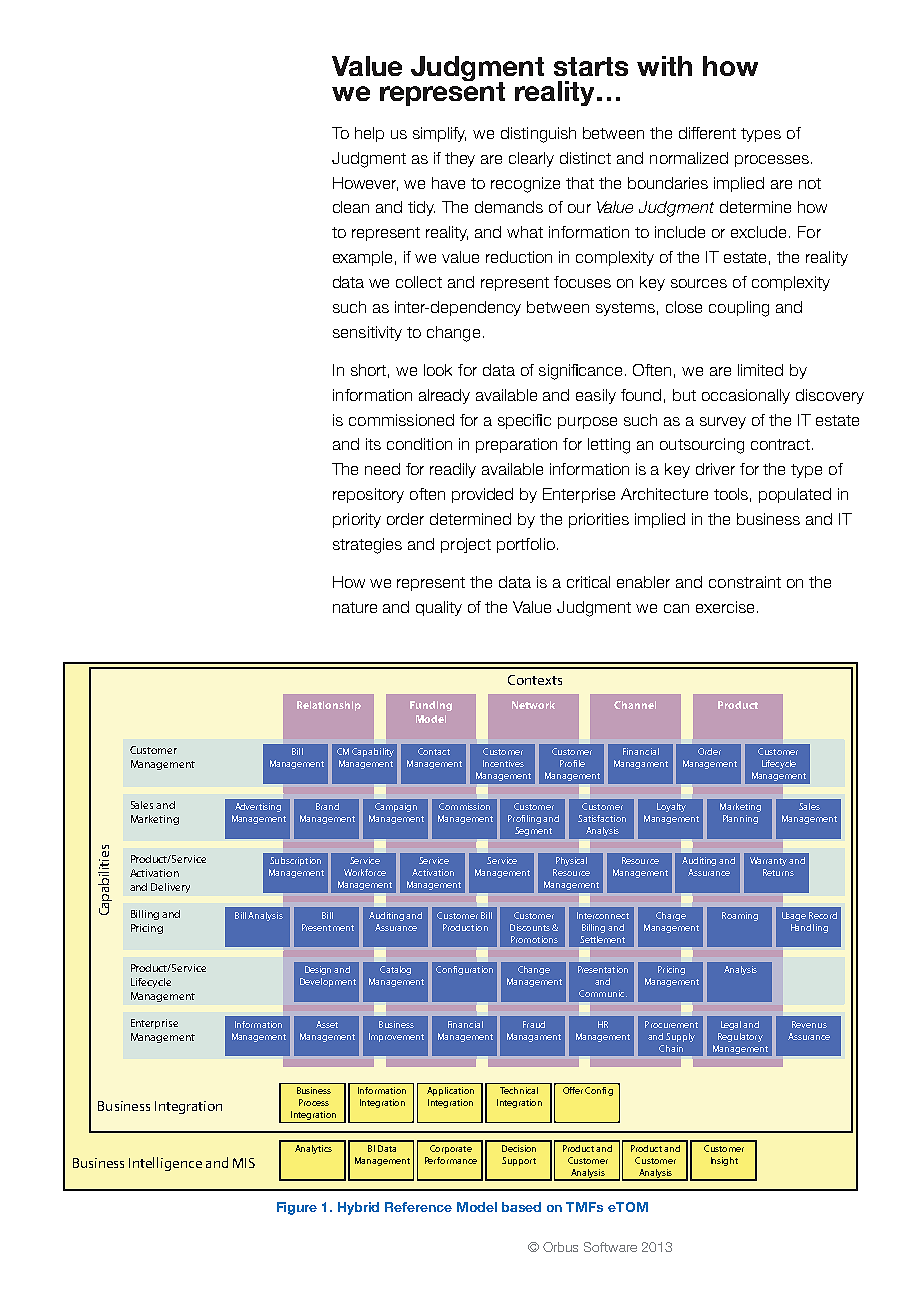 This page has width=924, height=1308. Describe the element at coordinates (725, 607) in the page. I see `exercise` at that location.
